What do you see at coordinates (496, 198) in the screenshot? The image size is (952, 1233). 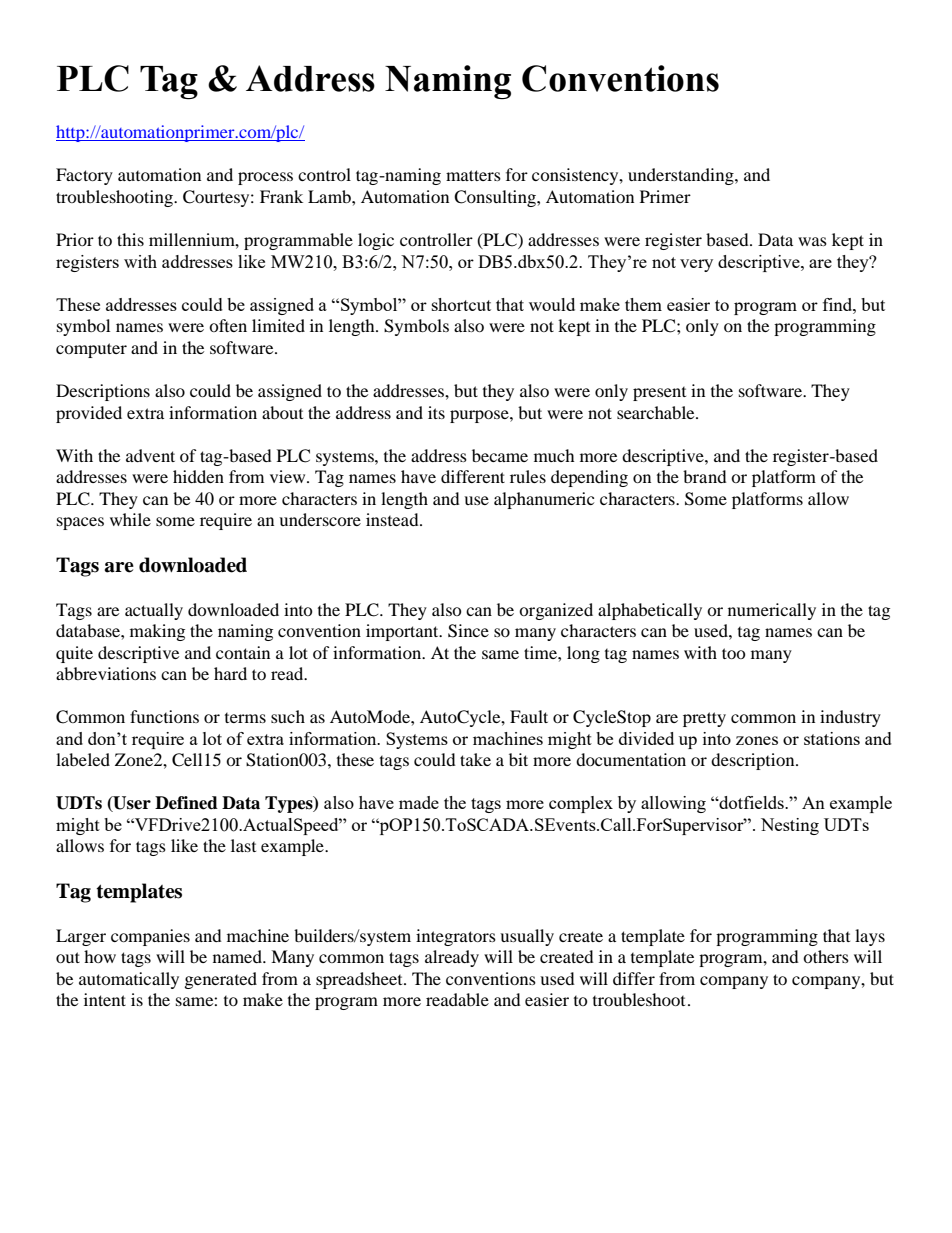 I see `Consulting` at bounding box center [496, 198].
